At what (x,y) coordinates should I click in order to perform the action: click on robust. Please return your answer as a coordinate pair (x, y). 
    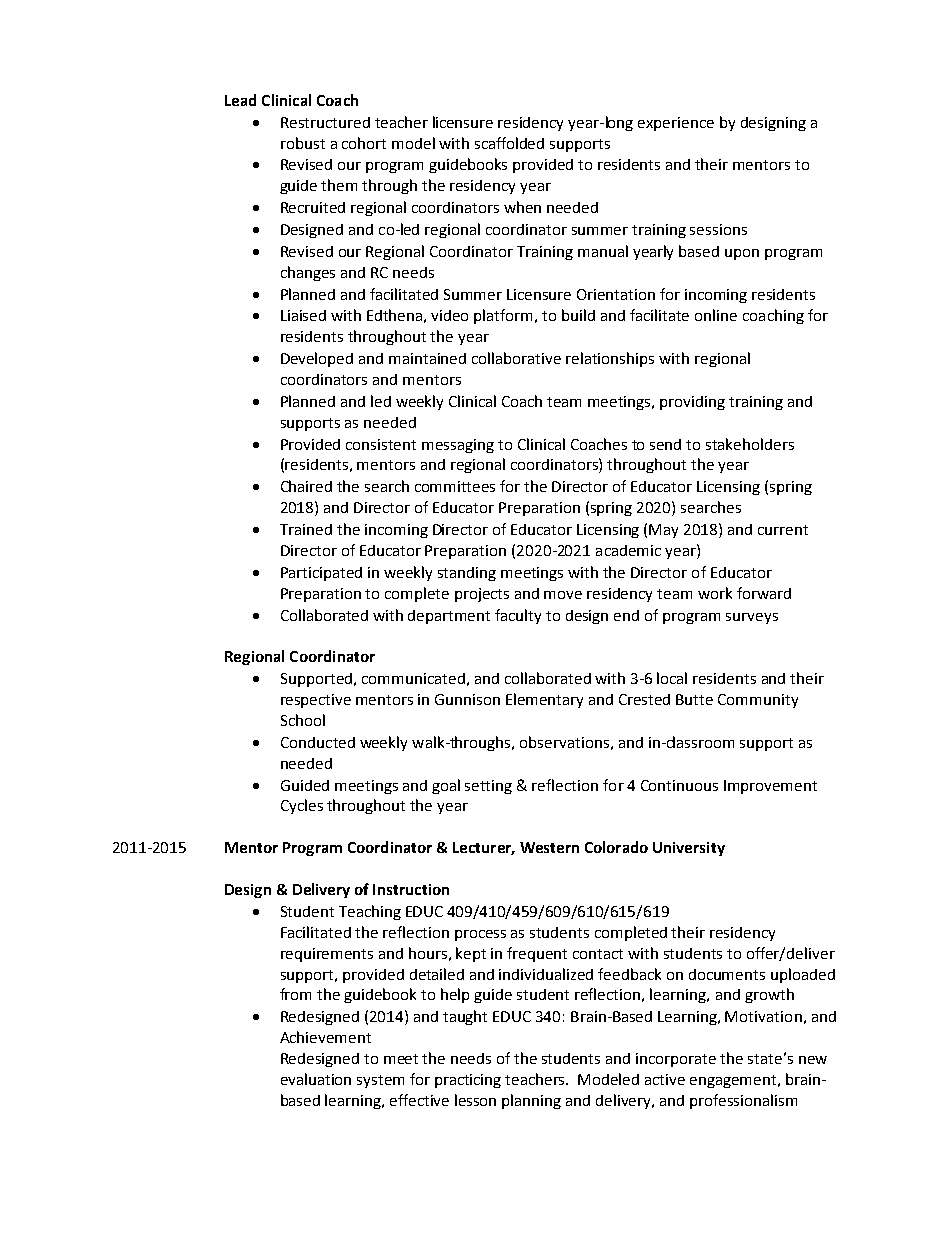
    Looking at the image, I should click on (303, 143).
